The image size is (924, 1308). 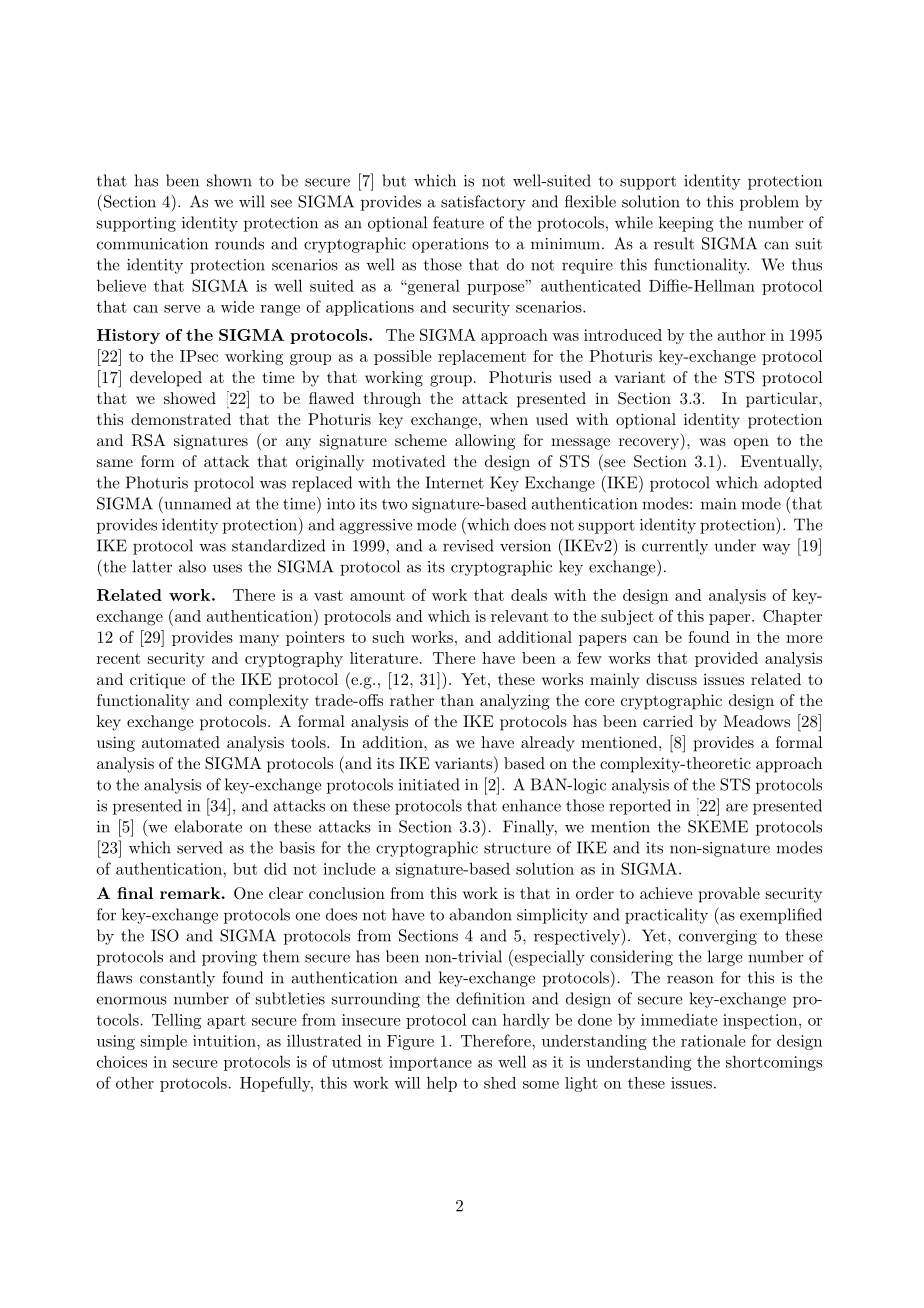 What do you see at coordinates (751, 444) in the image?
I see `open` at bounding box center [751, 444].
